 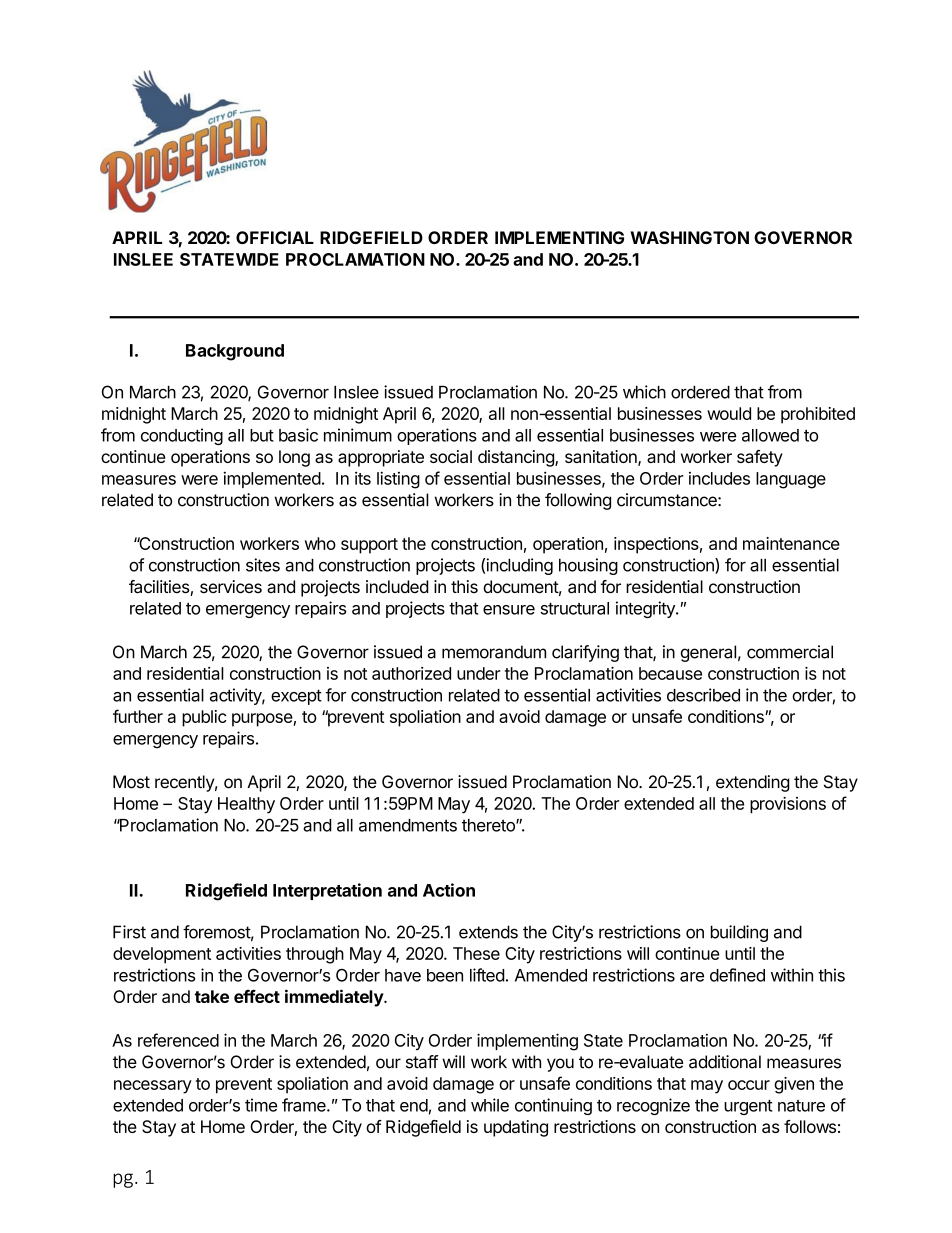 I want to click on time, so click(x=261, y=1105).
